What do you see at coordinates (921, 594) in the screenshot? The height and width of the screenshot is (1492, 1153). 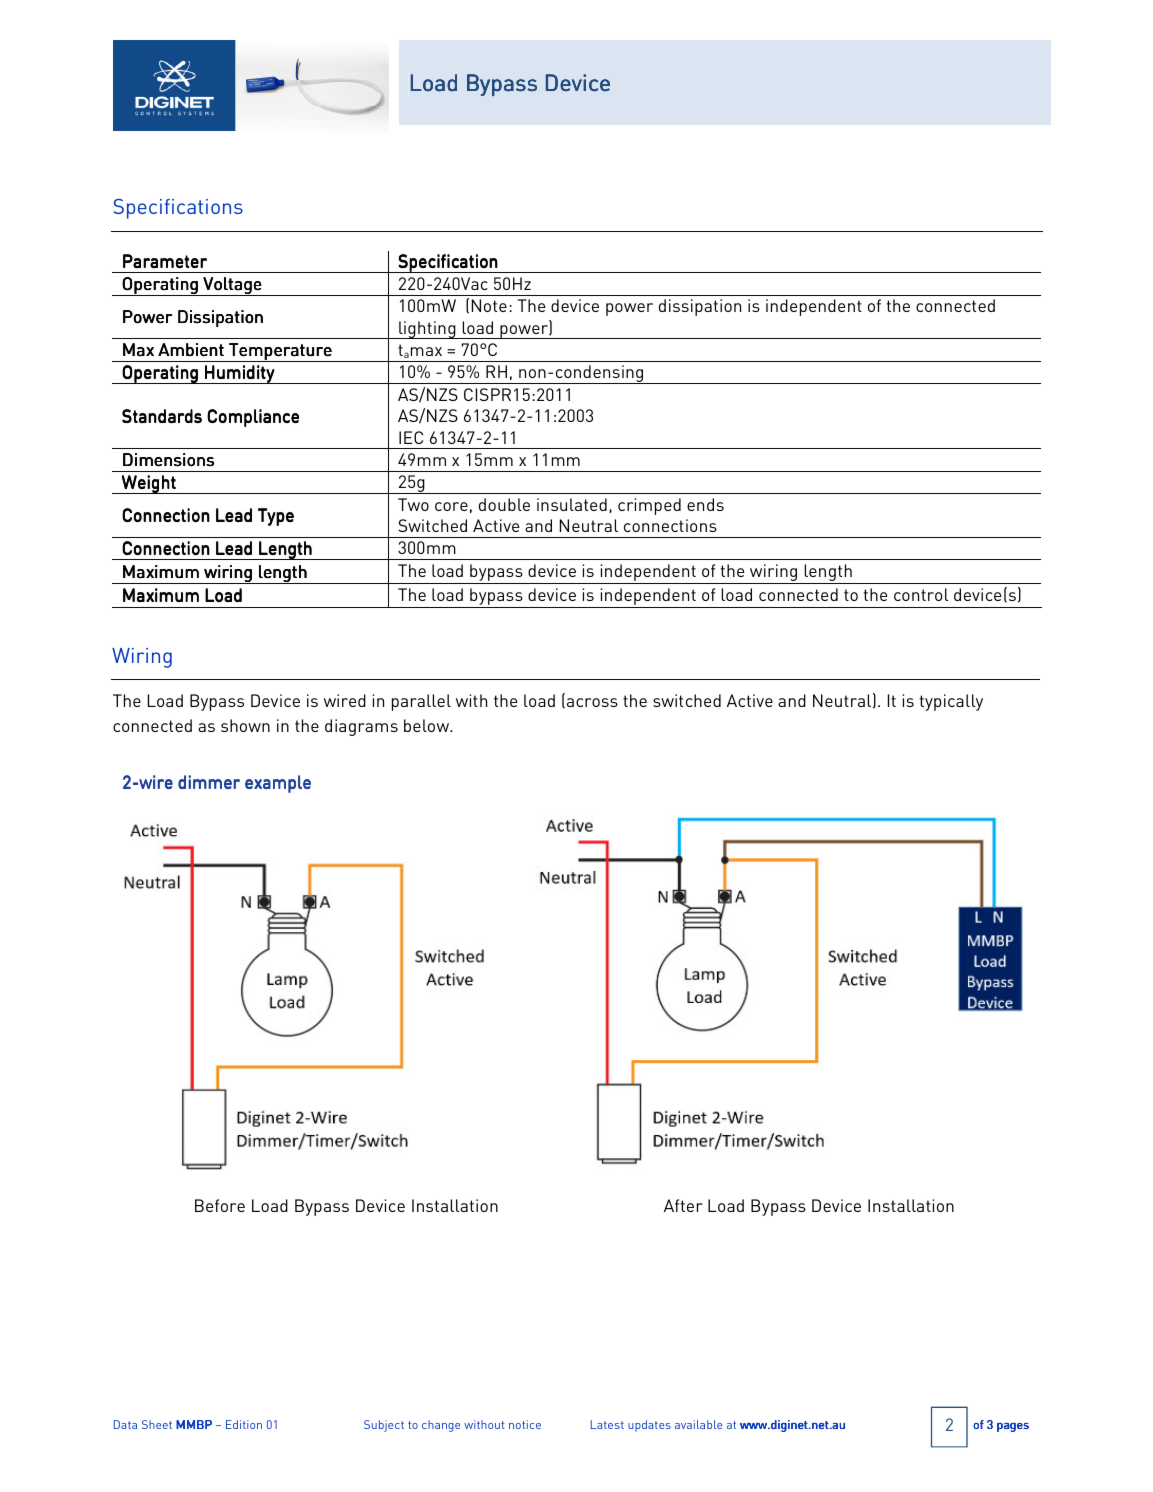 I see `control` at bounding box center [921, 594].
